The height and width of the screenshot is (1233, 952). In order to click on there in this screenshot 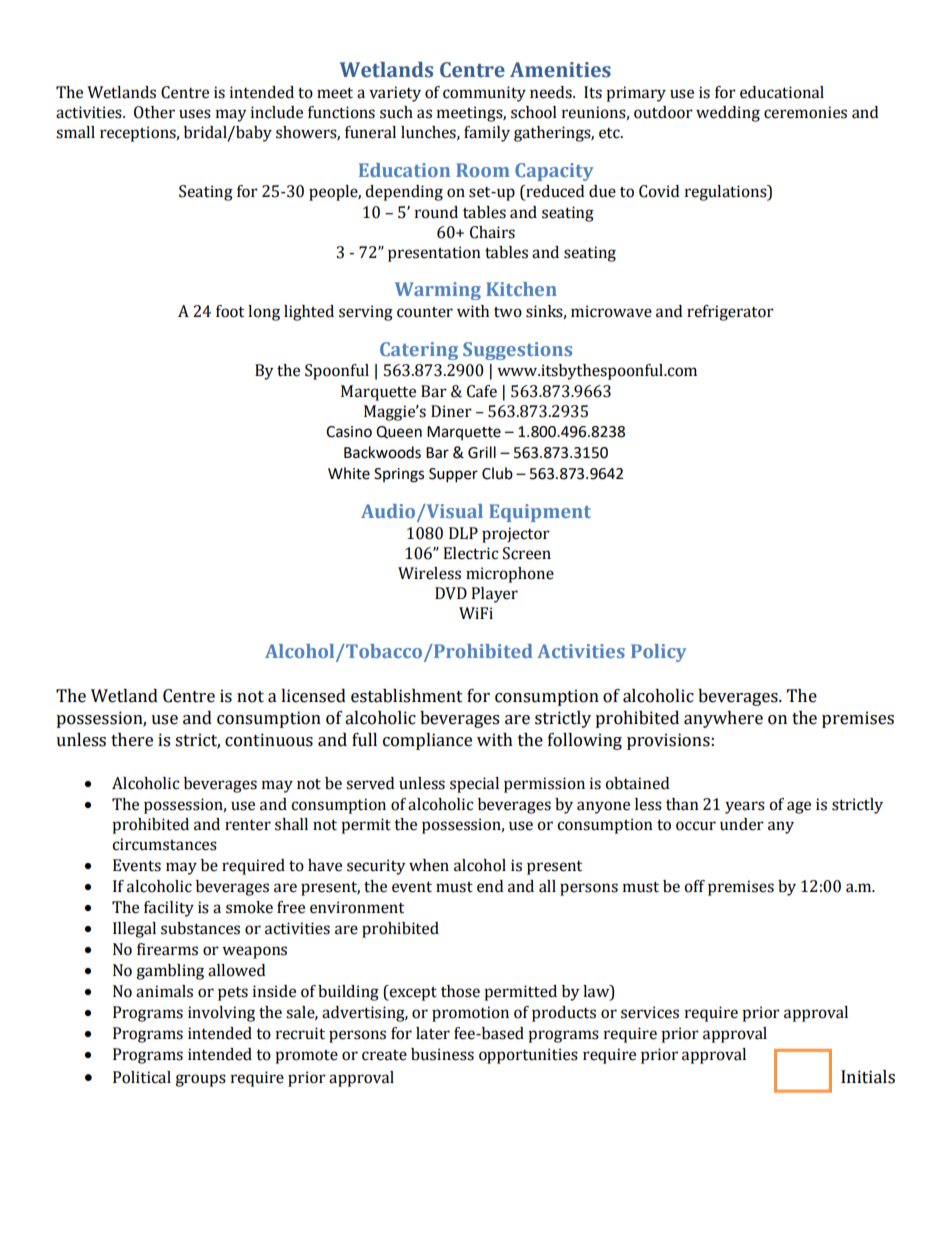, I will do `click(132, 740)`.
